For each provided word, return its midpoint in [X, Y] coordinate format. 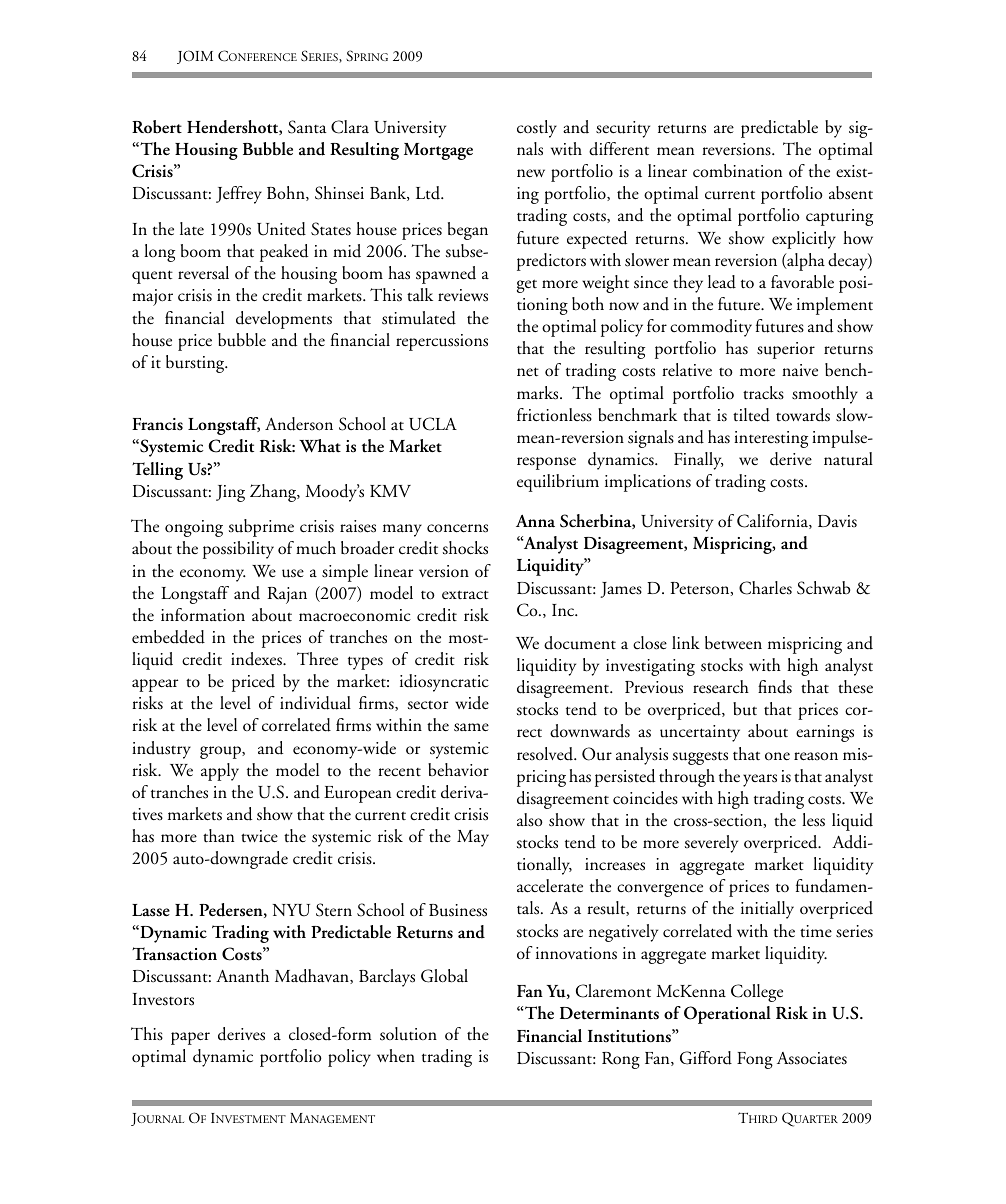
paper [190, 1038]
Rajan [287, 595]
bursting [196, 364]
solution [408, 1034]
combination [737, 171]
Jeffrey [239, 195]
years [760, 780]
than [218, 835]
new [531, 173]
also [530, 820]
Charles [765, 588]
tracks [763, 393]
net [528, 372]
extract [465, 595]
